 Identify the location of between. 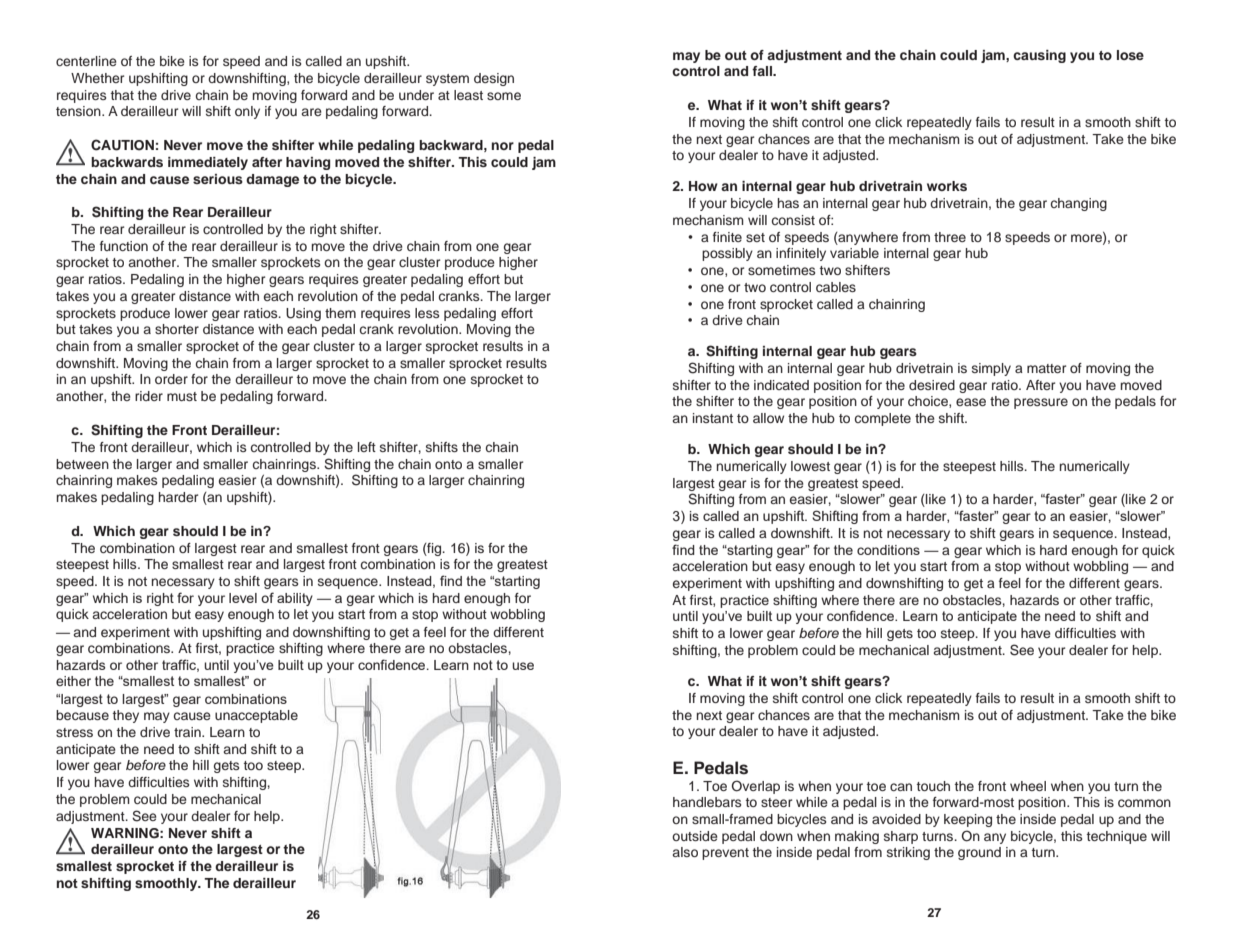
(82, 464).
